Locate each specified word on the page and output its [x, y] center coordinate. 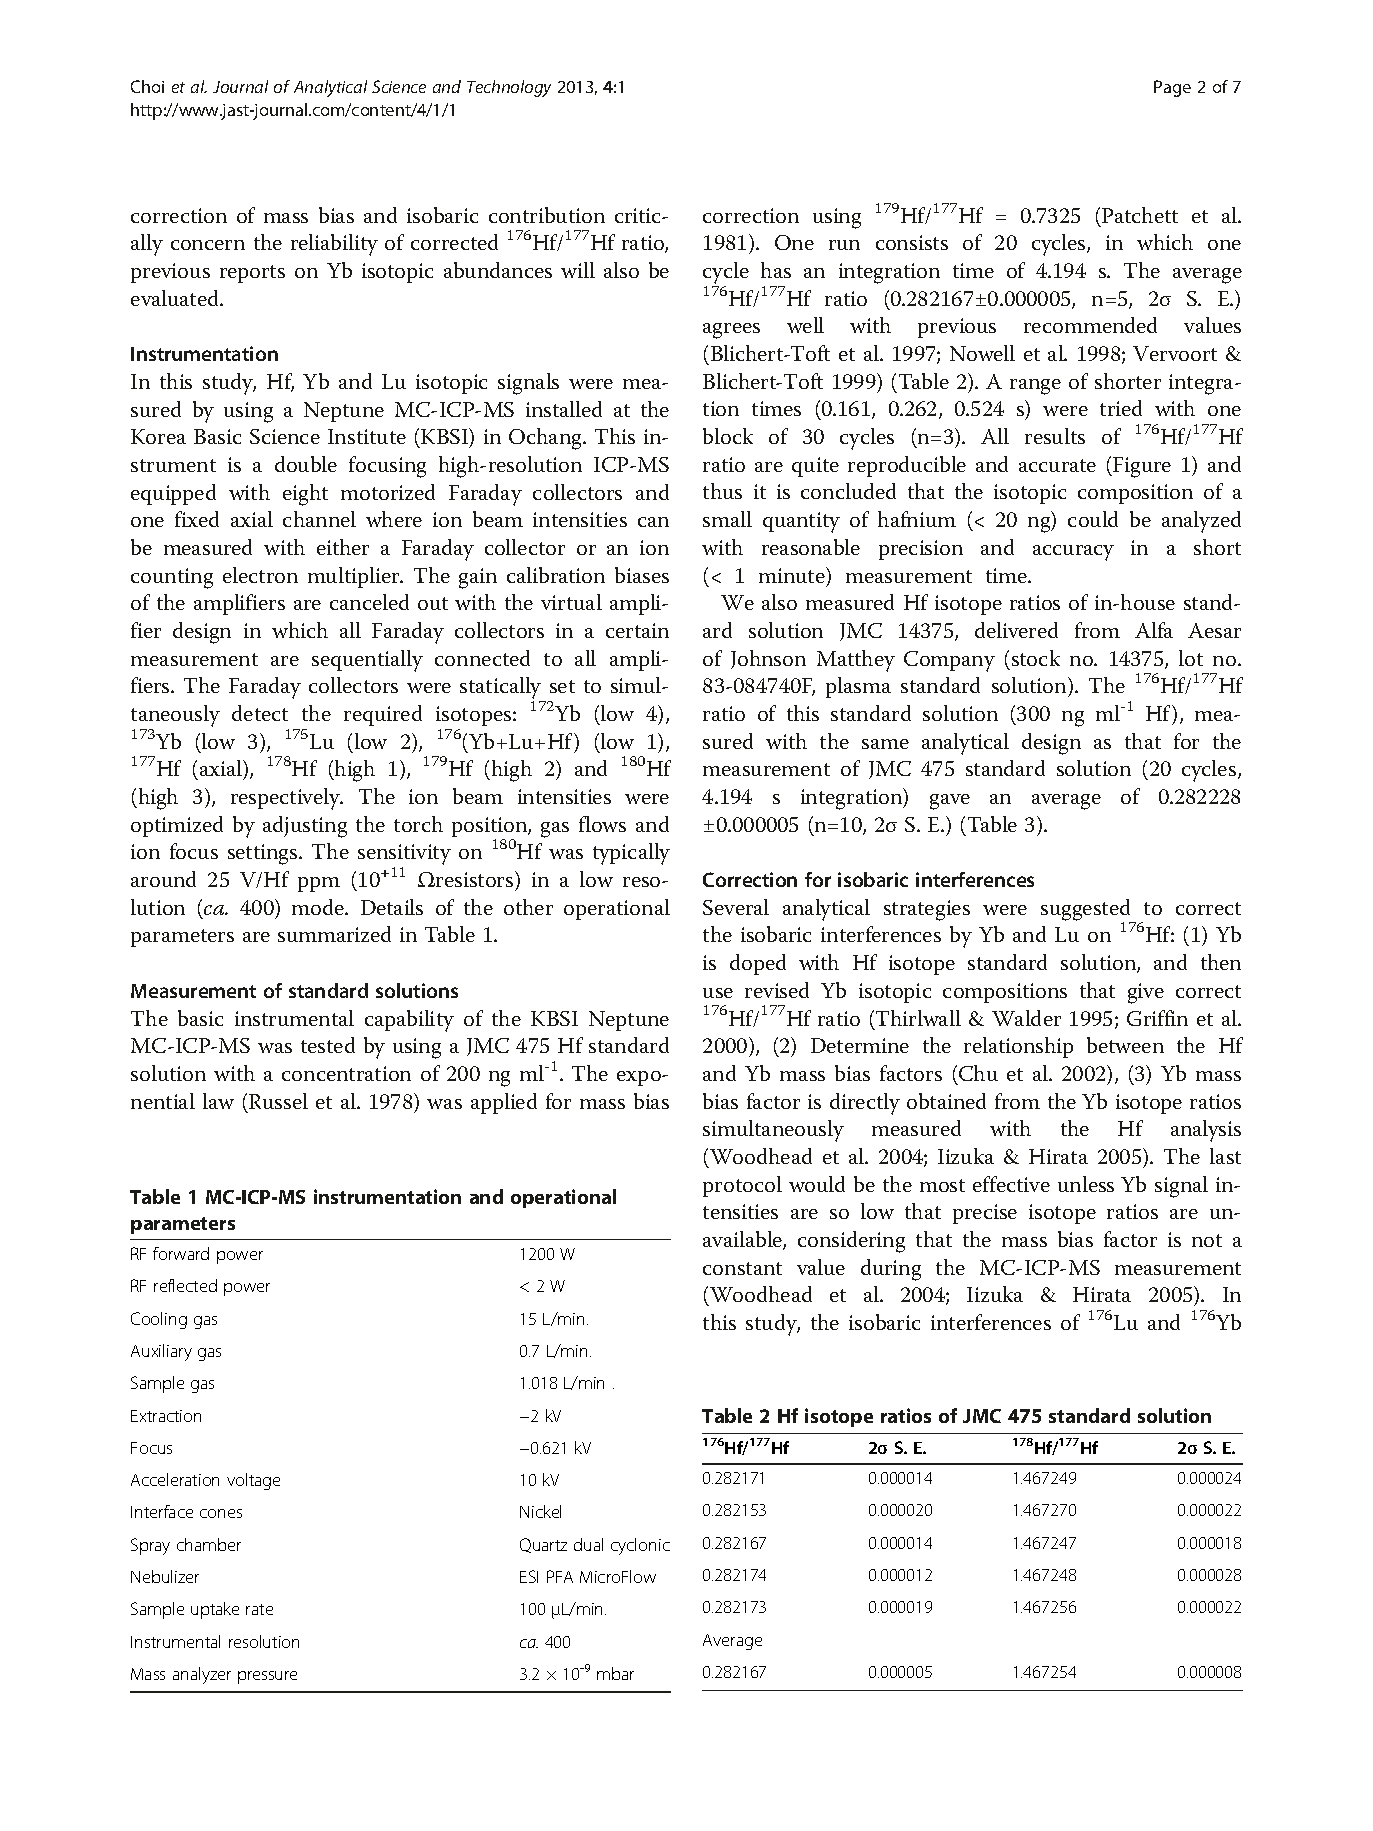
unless [1086, 1184]
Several [736, 907]
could [1093, 519]
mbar [615, 1673]
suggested [1087, 911]
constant [742, 1268]
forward [181, 1253]
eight [305, 495]
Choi [147, 86]
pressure [267, 1677]
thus [722, 491]
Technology [509, 88]
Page [1172, 88]
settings [264, 854]
